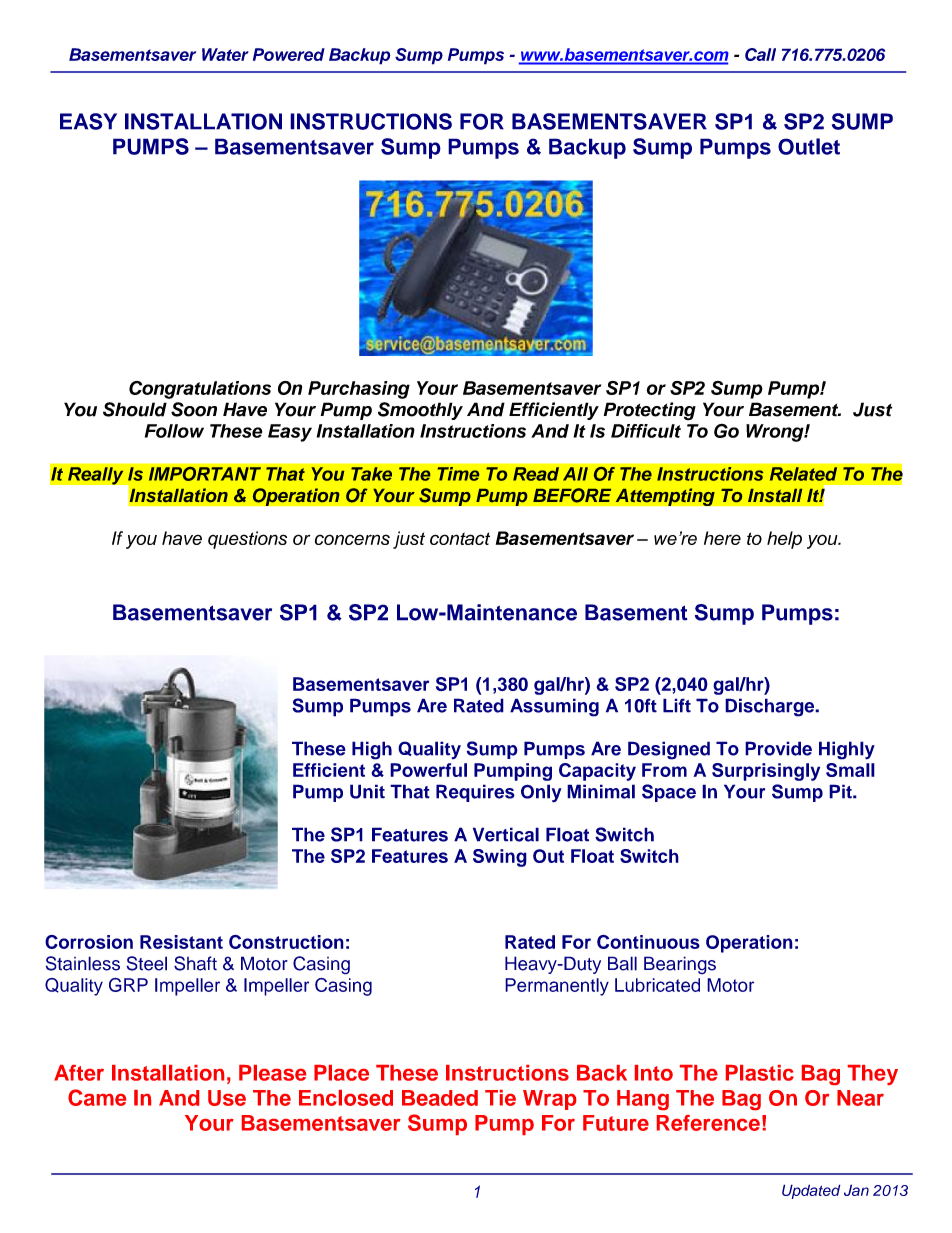 This image has width=952, height=1233. I want to click on Call, so click(760, 54).
